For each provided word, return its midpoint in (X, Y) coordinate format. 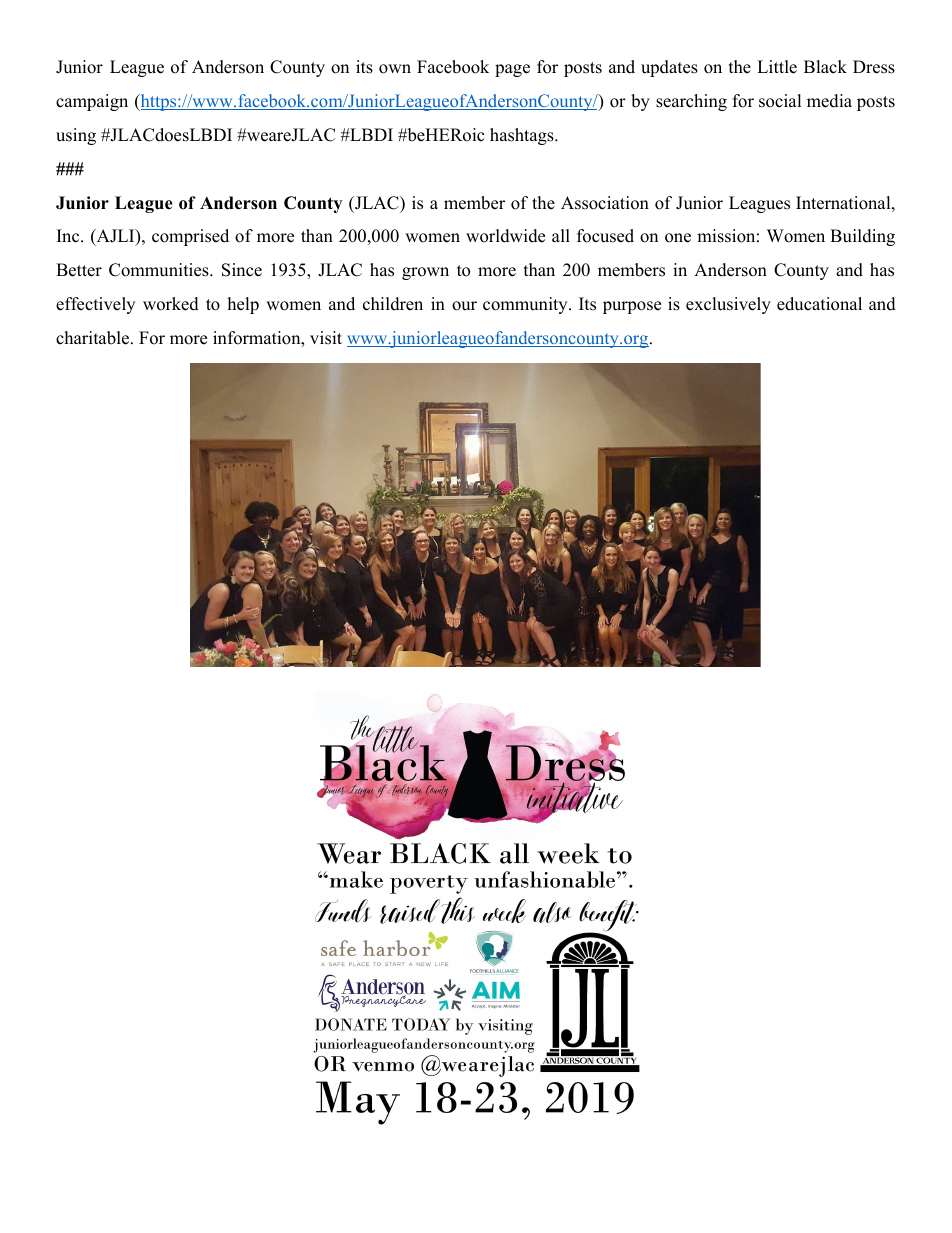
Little (777, 67)
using (76, 136)
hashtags (523, 136)
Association (605, 203)
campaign (92, 102)
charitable (92, 338)
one (678, 238)
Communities (160, 270)
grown (425, 273)
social (780, 101)
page (512, 70)
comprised (190, 237)
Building (862, 237)
